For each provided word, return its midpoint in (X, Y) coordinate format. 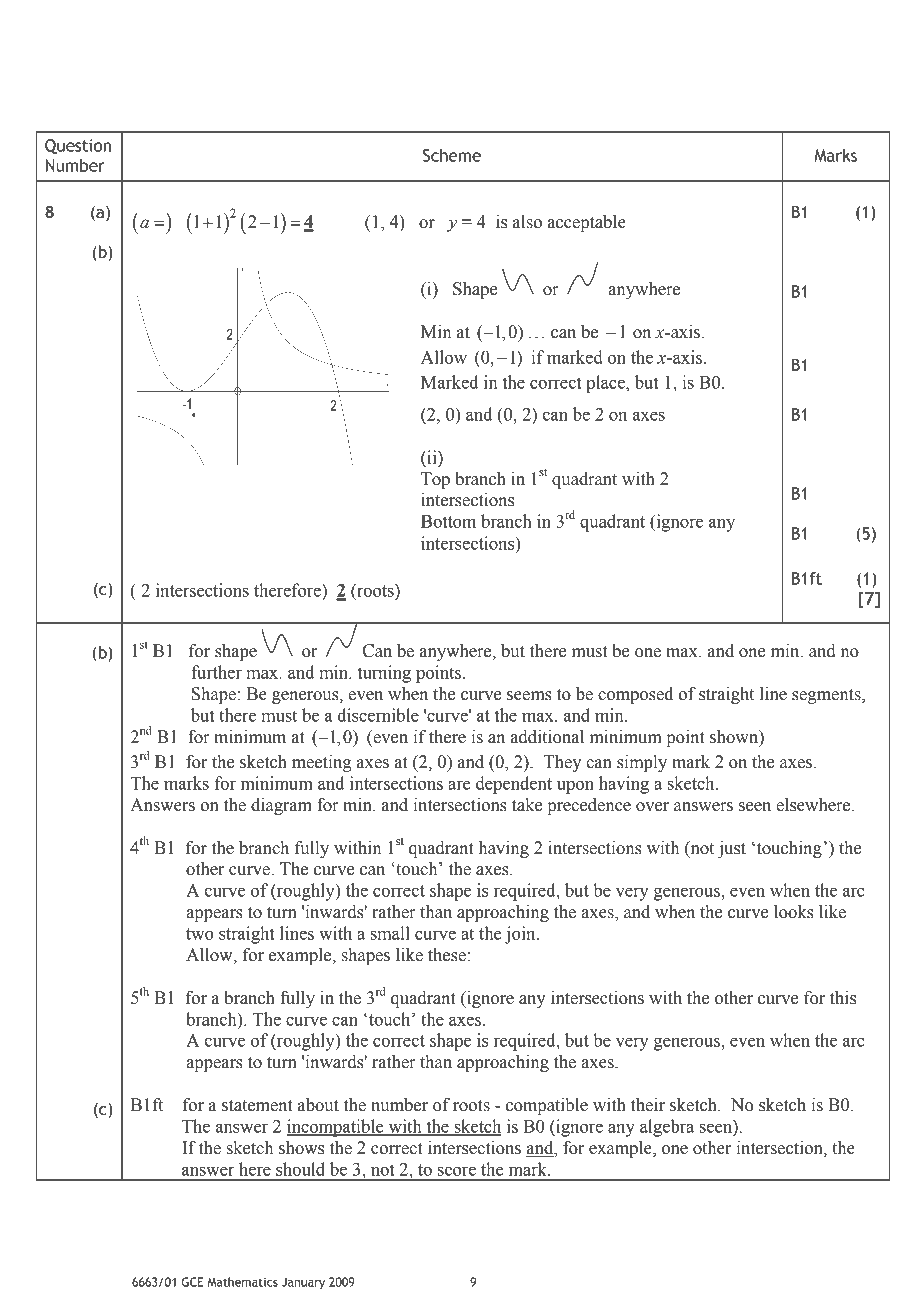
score (457, 1171)
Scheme (452, 155)
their (648, 1105)
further (216, 672)
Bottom (448, 521)
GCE (193, 1282)
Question (78, 146)
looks (794, 912)
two (200, 934)
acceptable (587, 223)
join (521, 935)
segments (827, 696)
